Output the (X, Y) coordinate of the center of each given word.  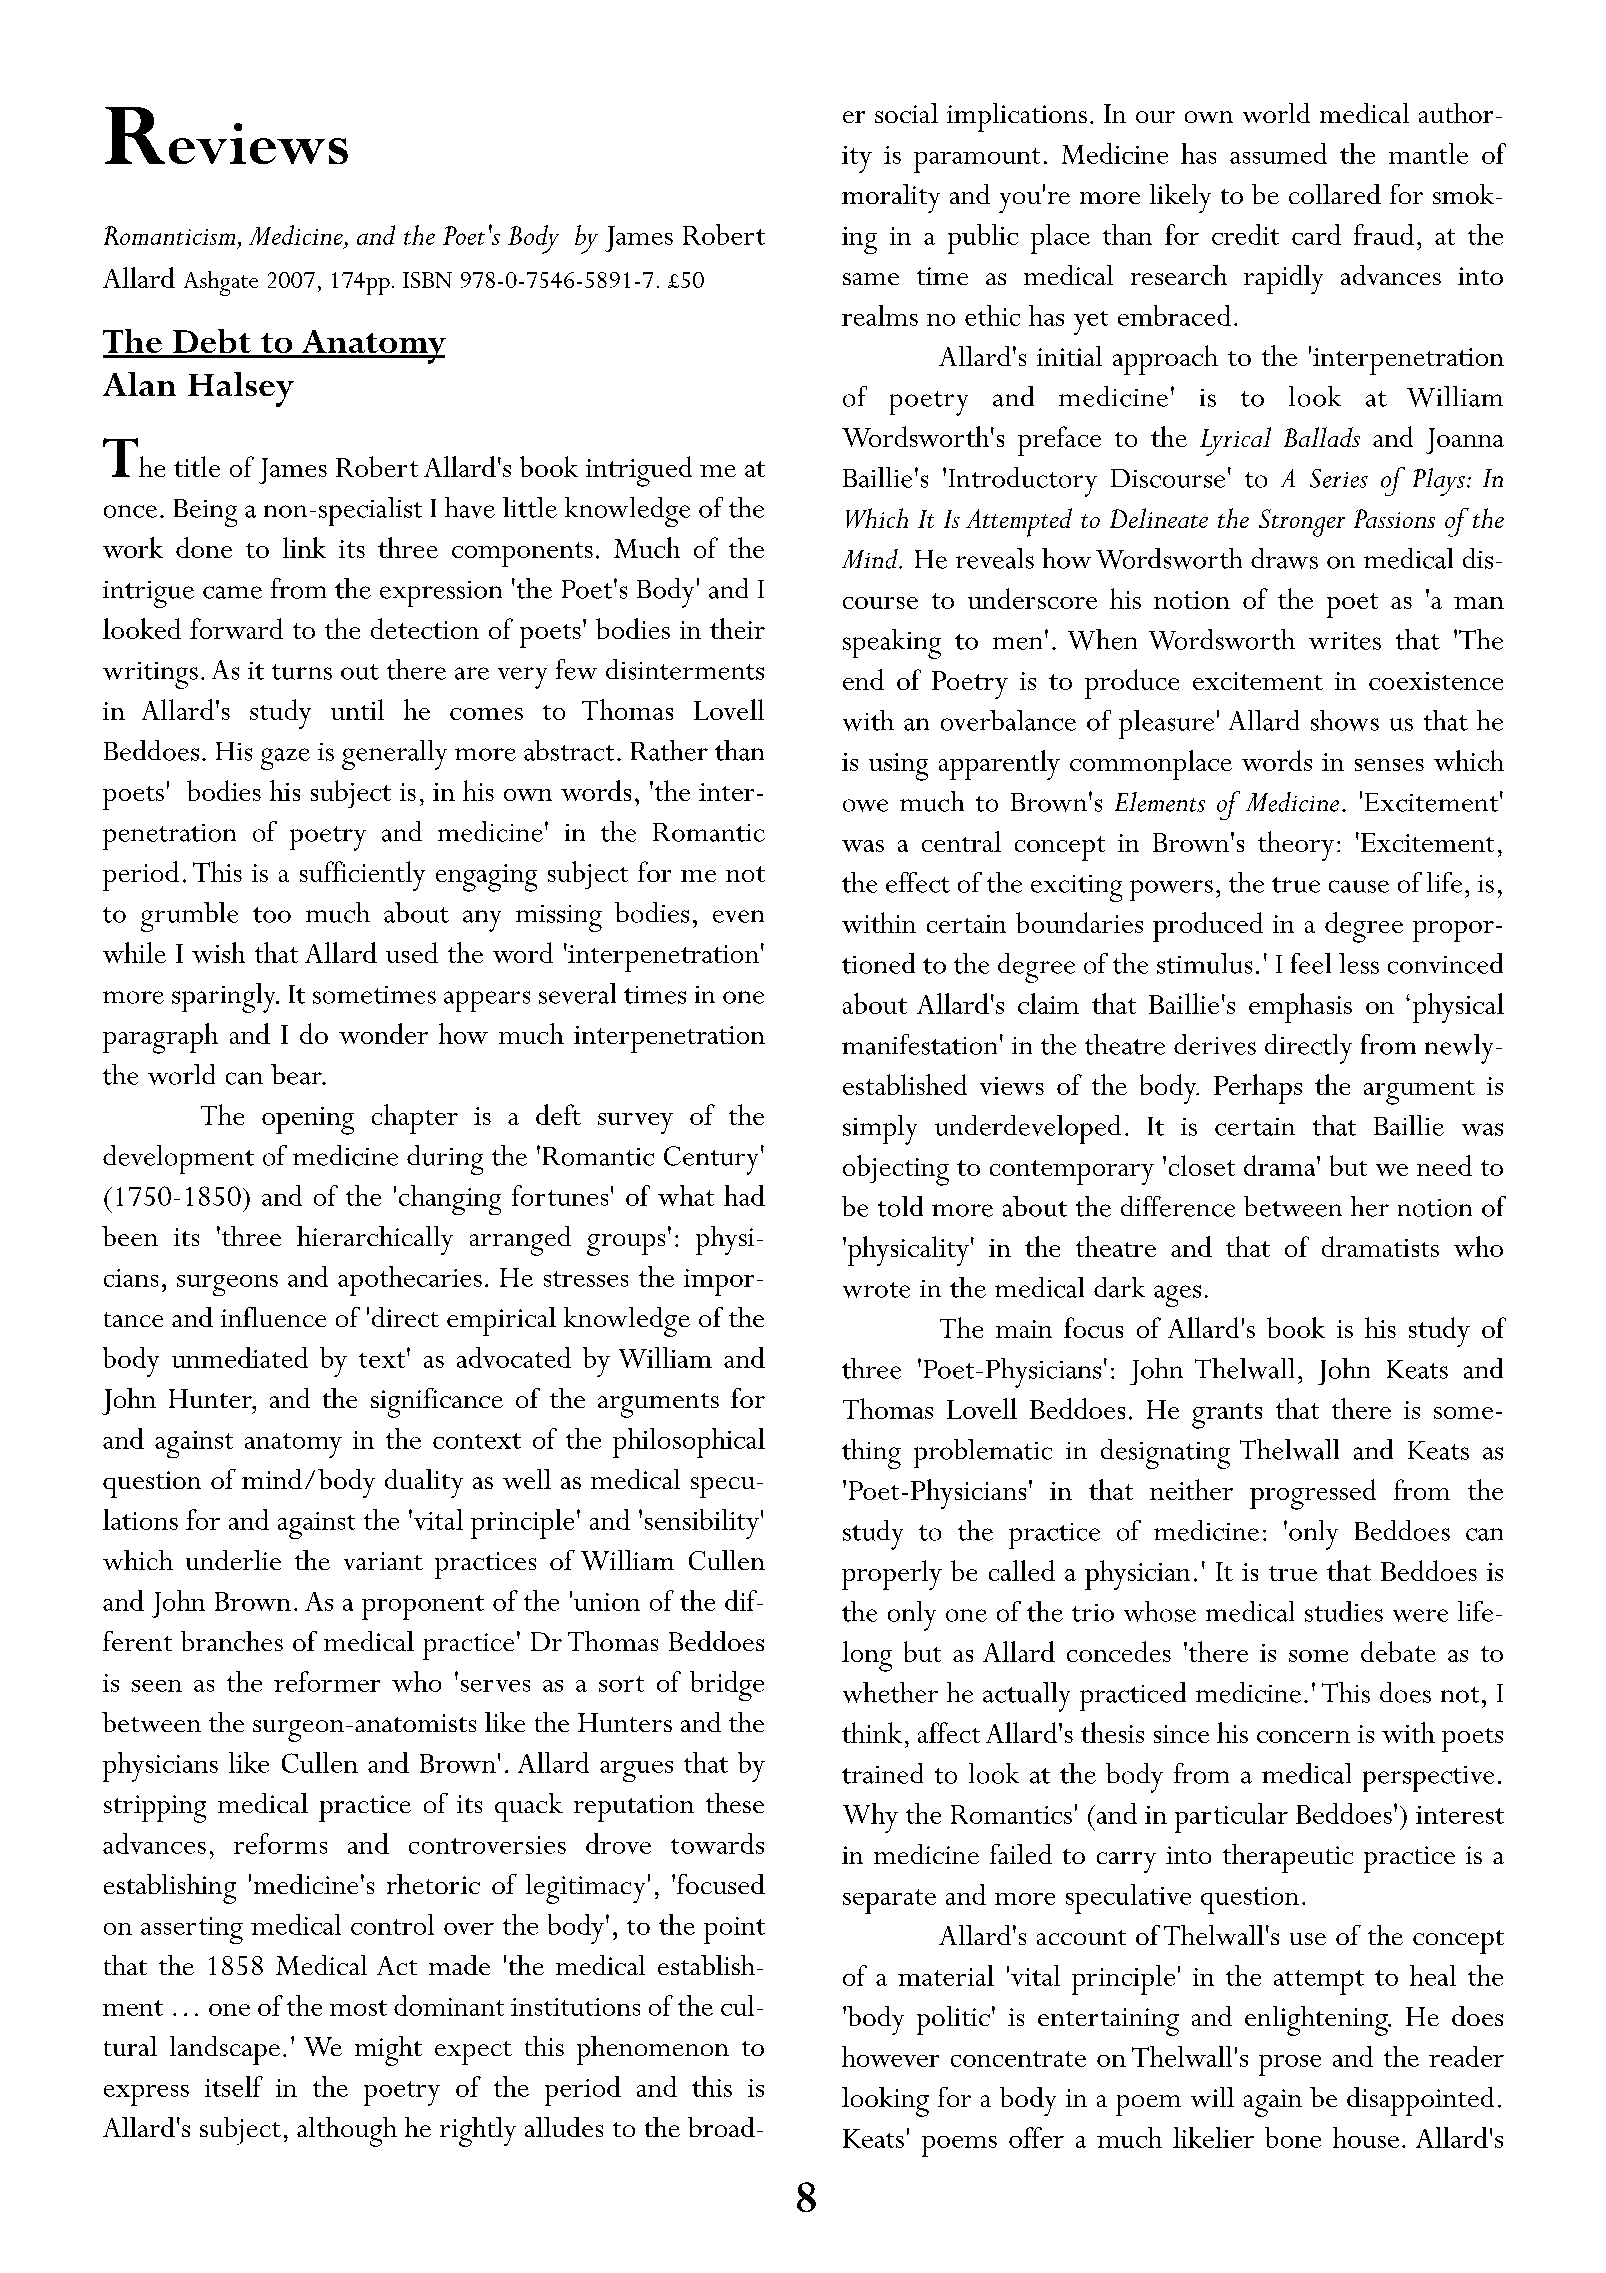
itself (234, 2086)
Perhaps (1258, 1089)
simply (880, 1130)
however (890, 2056)
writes (1345, 641)
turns (302, 672)
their (737, 628)
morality (891, 198)
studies (1344, 1611)
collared (1335, 194)
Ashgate (221, 283)
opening (308, 1121)
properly (892, 1575)
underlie (233, 1560)
